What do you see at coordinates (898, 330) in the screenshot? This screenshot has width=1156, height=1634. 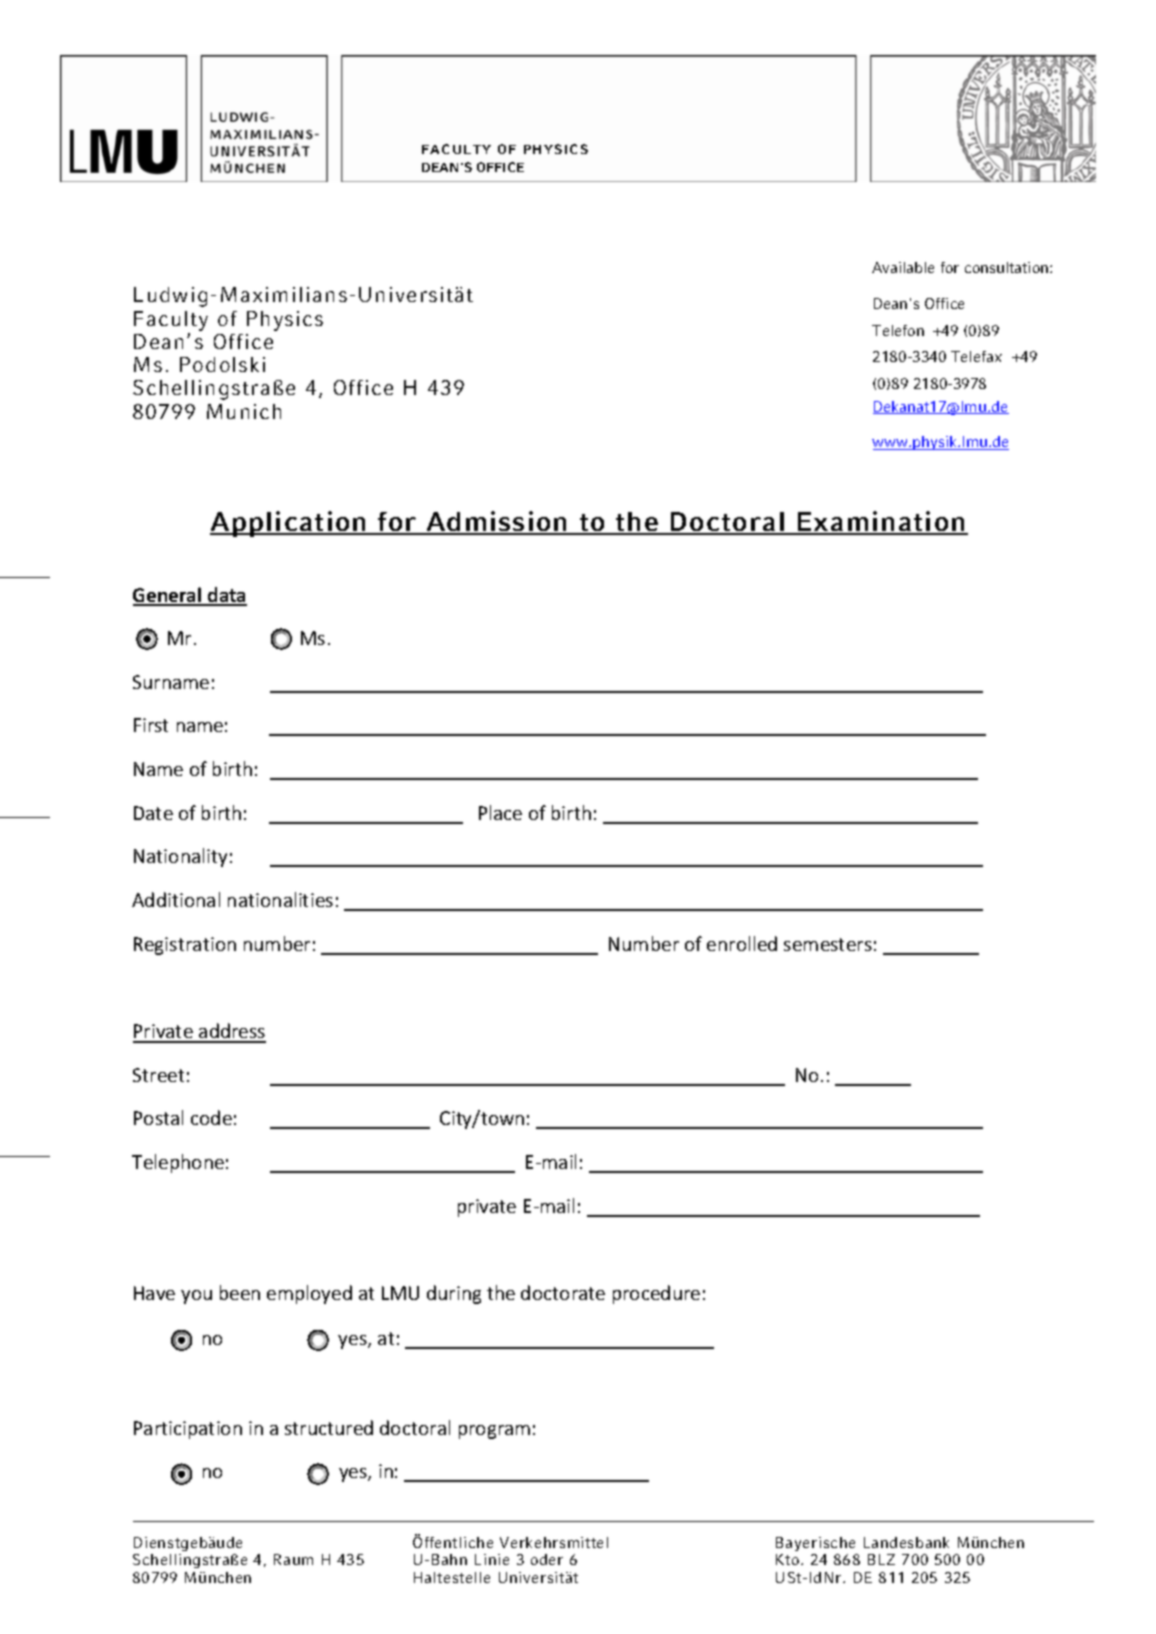 I see `Telefon` at bounding box center [898, 330].
